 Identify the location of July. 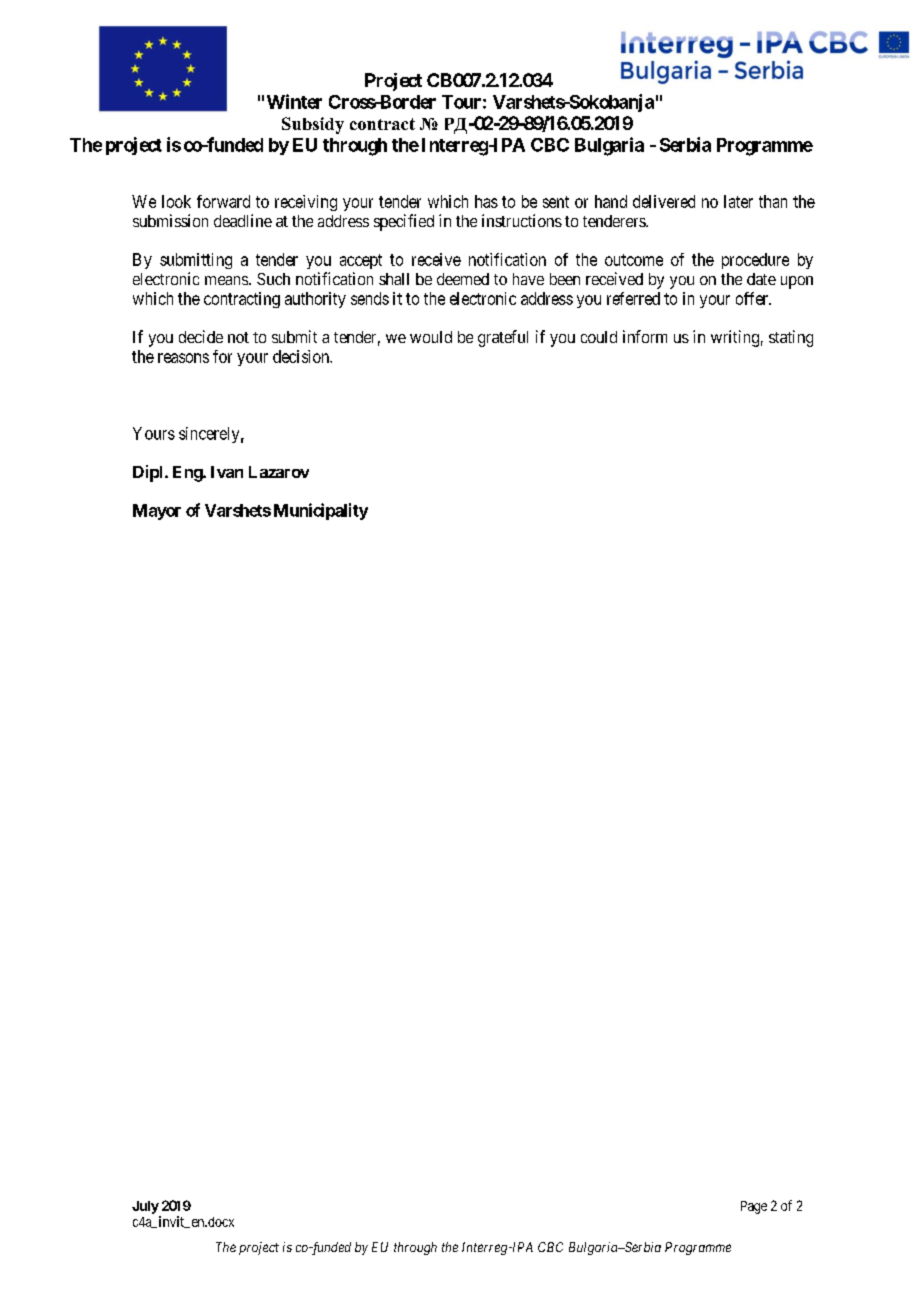
(145, 1207).
